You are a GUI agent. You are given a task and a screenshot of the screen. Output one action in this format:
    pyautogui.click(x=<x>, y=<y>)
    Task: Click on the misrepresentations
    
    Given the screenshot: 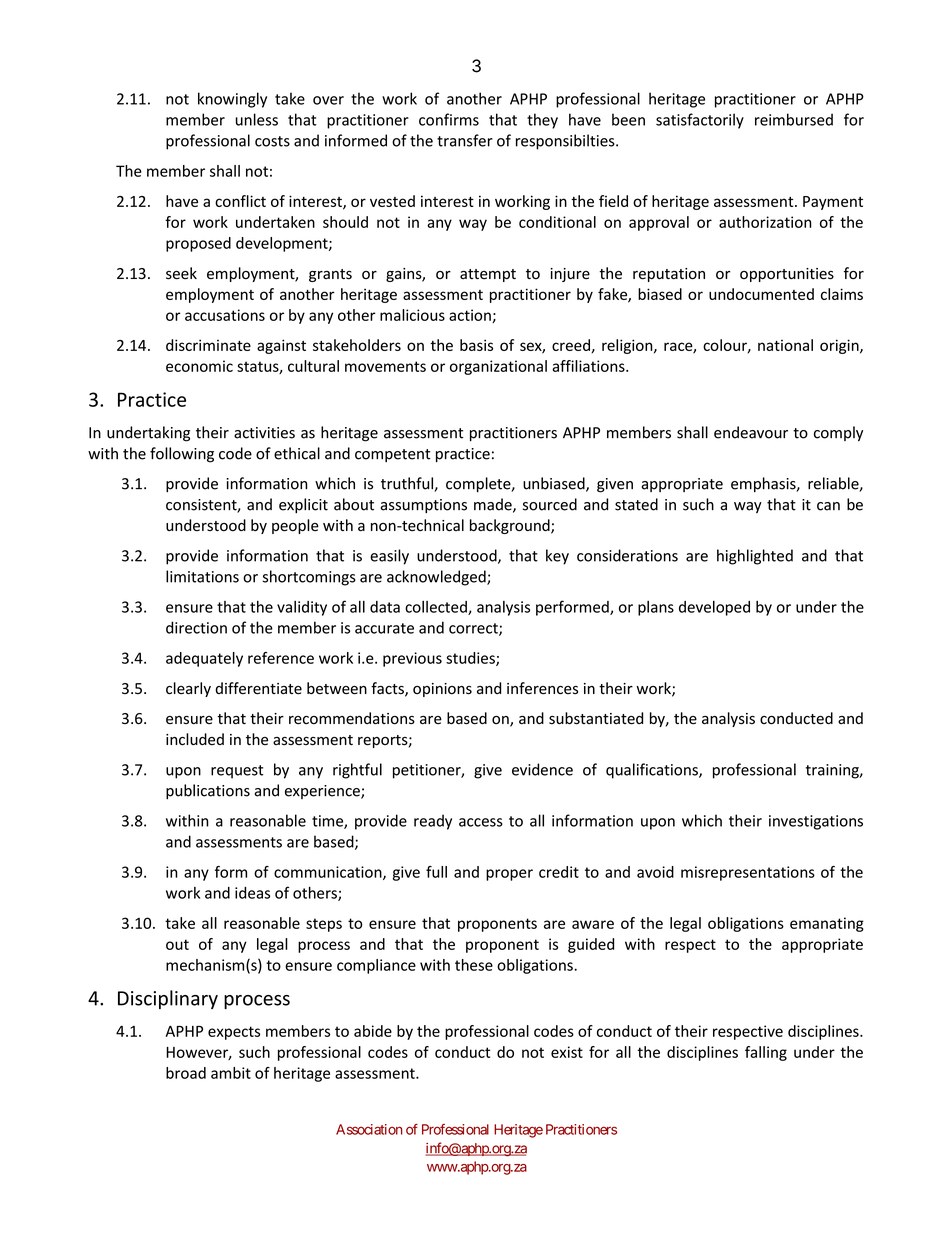 What is the action you would take?
    pyautogui.click(x=748, y=873)
